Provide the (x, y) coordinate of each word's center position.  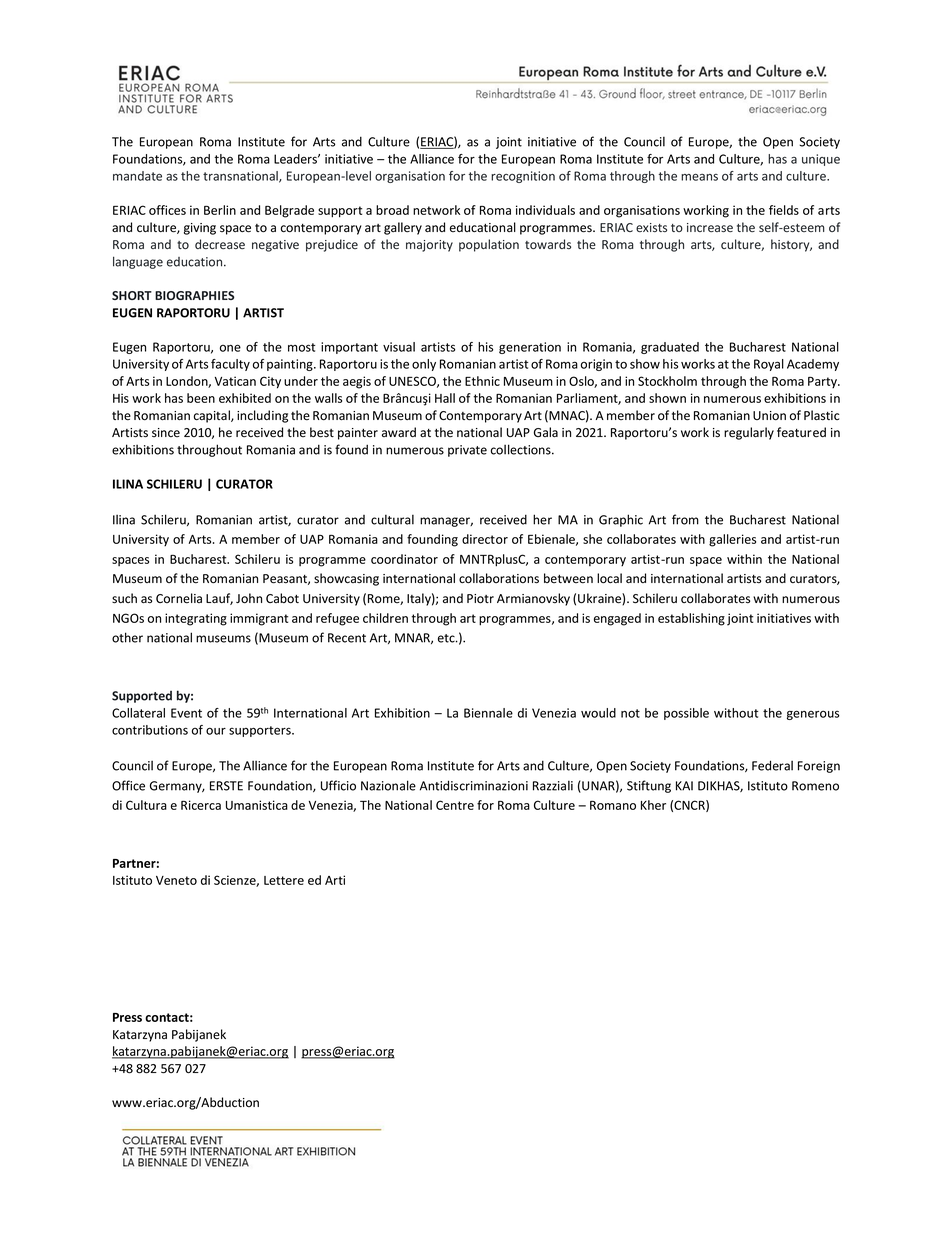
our (216, 731)
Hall (445, 398)
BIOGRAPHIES (194, 295)
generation (530, 348)
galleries (732, 540)
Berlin (220, 210)
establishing (691, 619)
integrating (196, 619)
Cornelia (179, 598)
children (385, 618)
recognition (523, 177)
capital (213, 416)
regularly (749, 433)
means (699, 177)
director (485, 539)
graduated (670, 348)
